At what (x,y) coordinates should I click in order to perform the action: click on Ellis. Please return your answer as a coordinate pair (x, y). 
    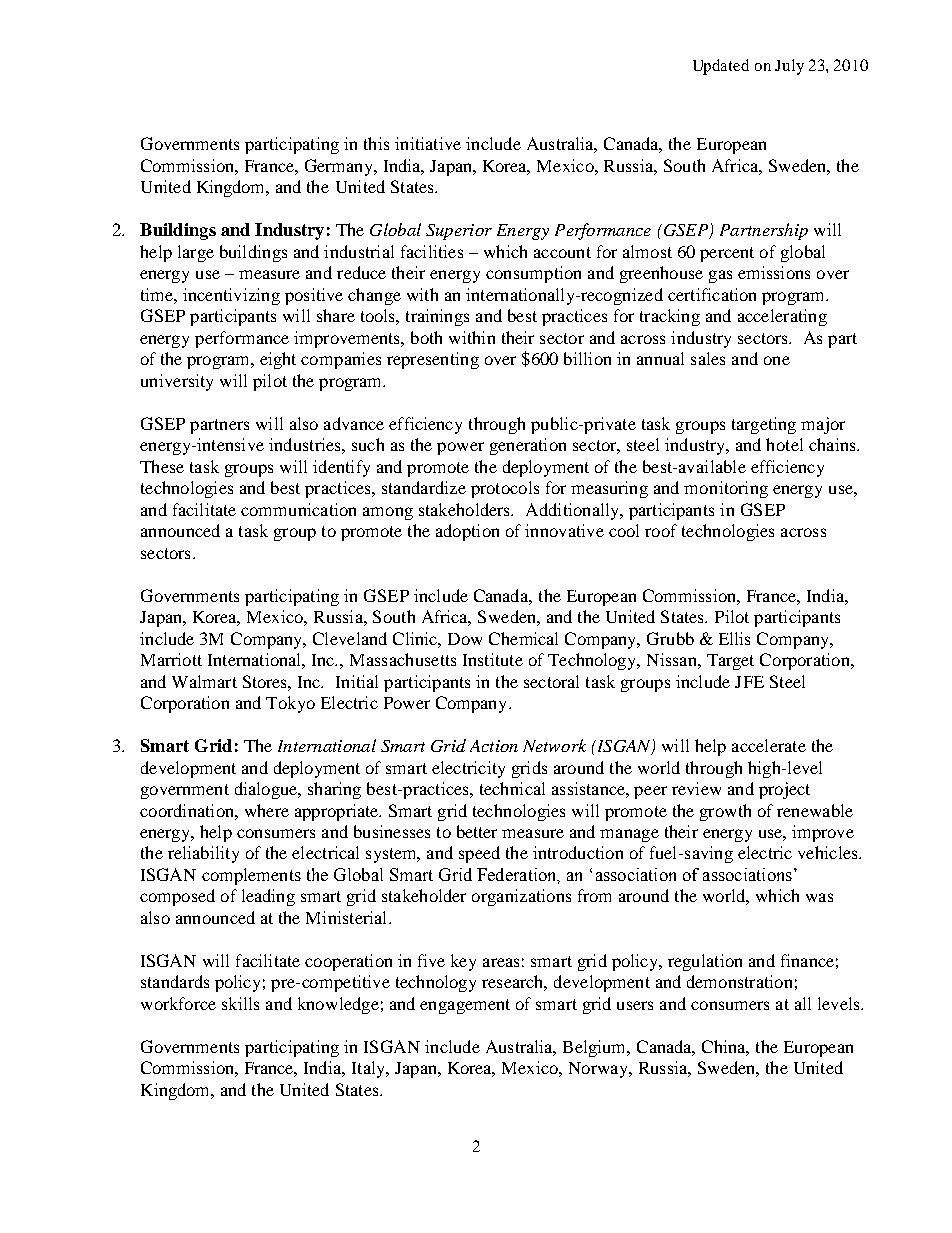
    Looking at the image, I should click on (734, 638).
